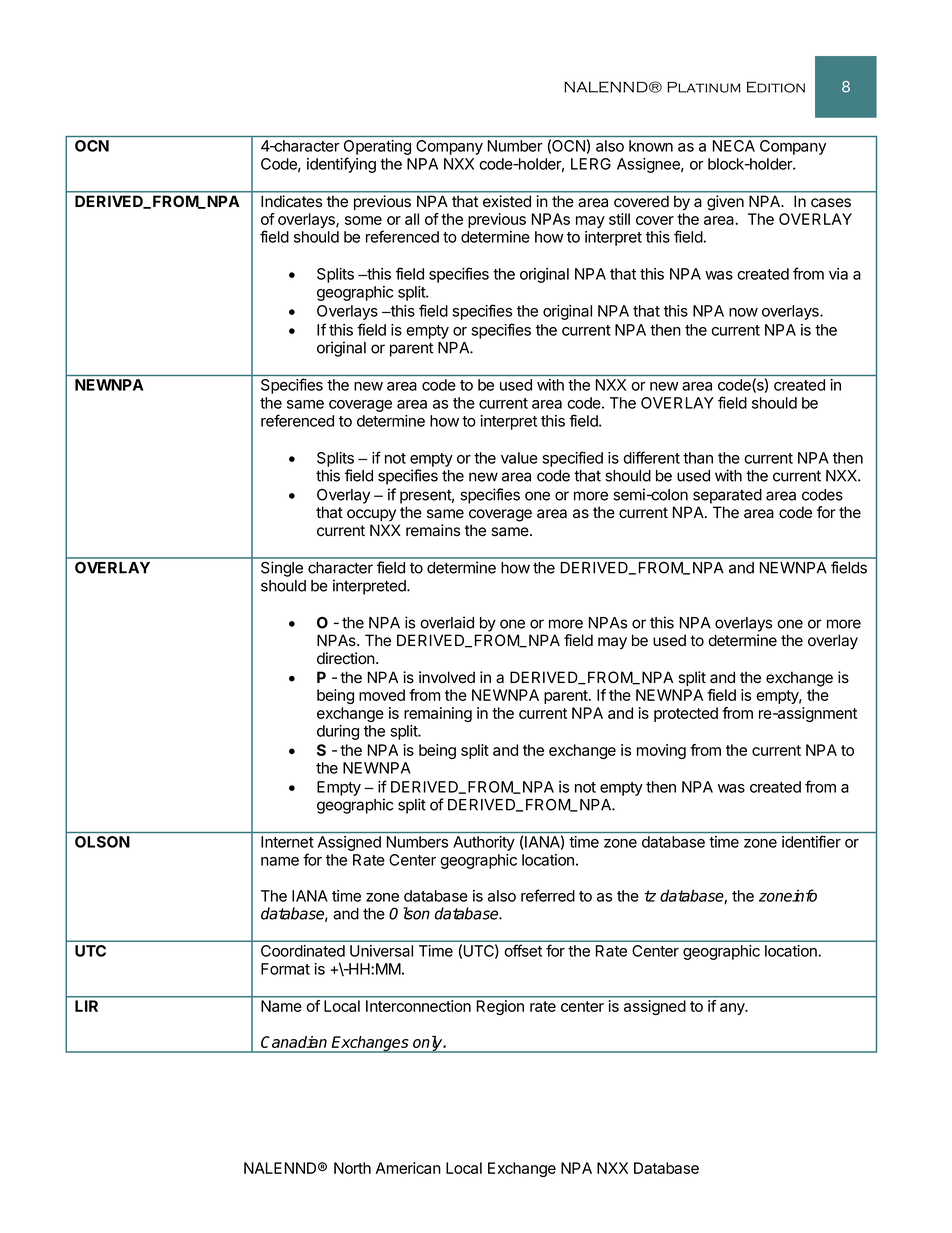 The image size is (952, 1233). Describe the element at coordinates (776, 87) in the screenshot. I see `Edition` at that location.
